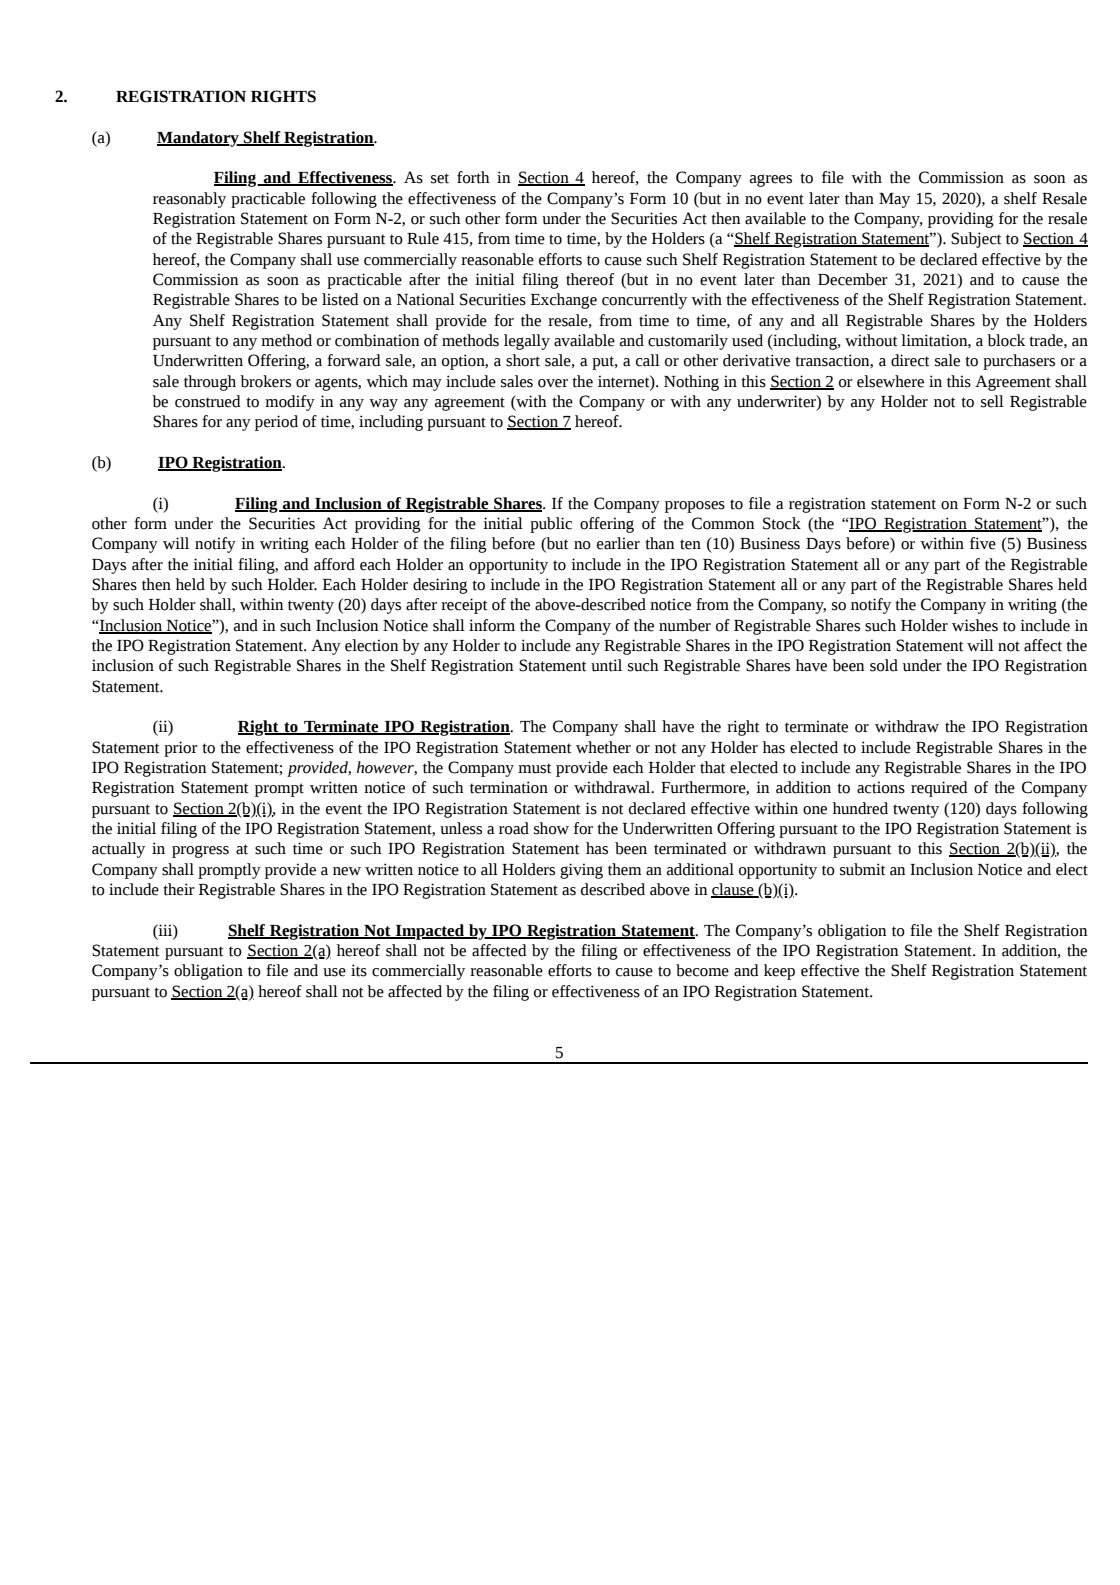 This screenshot has width=1120, height=1585. Describe the element at coordinates (334, 564) in the screenshot. I see `afford` at that location.
